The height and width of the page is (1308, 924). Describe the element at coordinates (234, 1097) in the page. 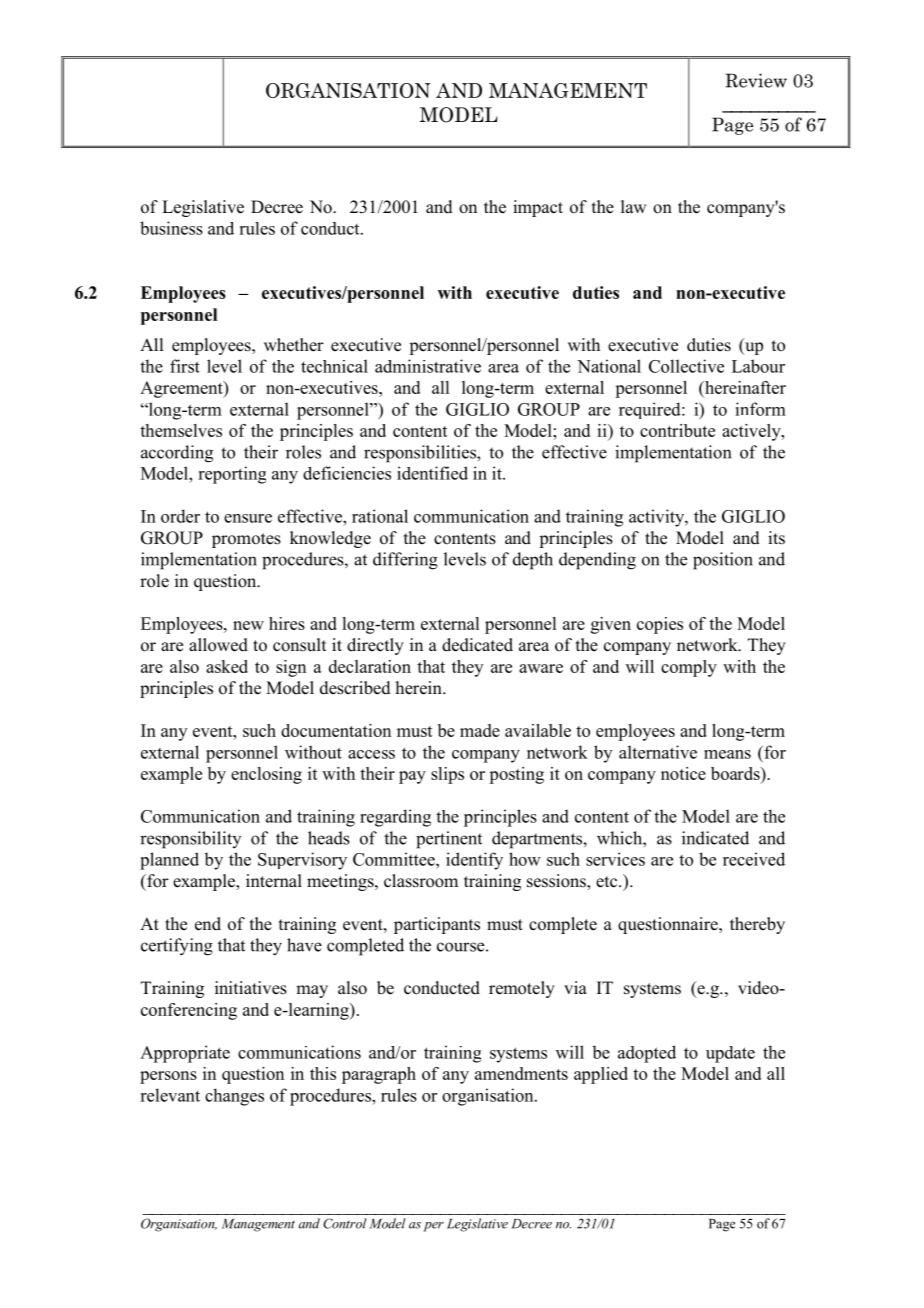

I see `changes` at that location.
